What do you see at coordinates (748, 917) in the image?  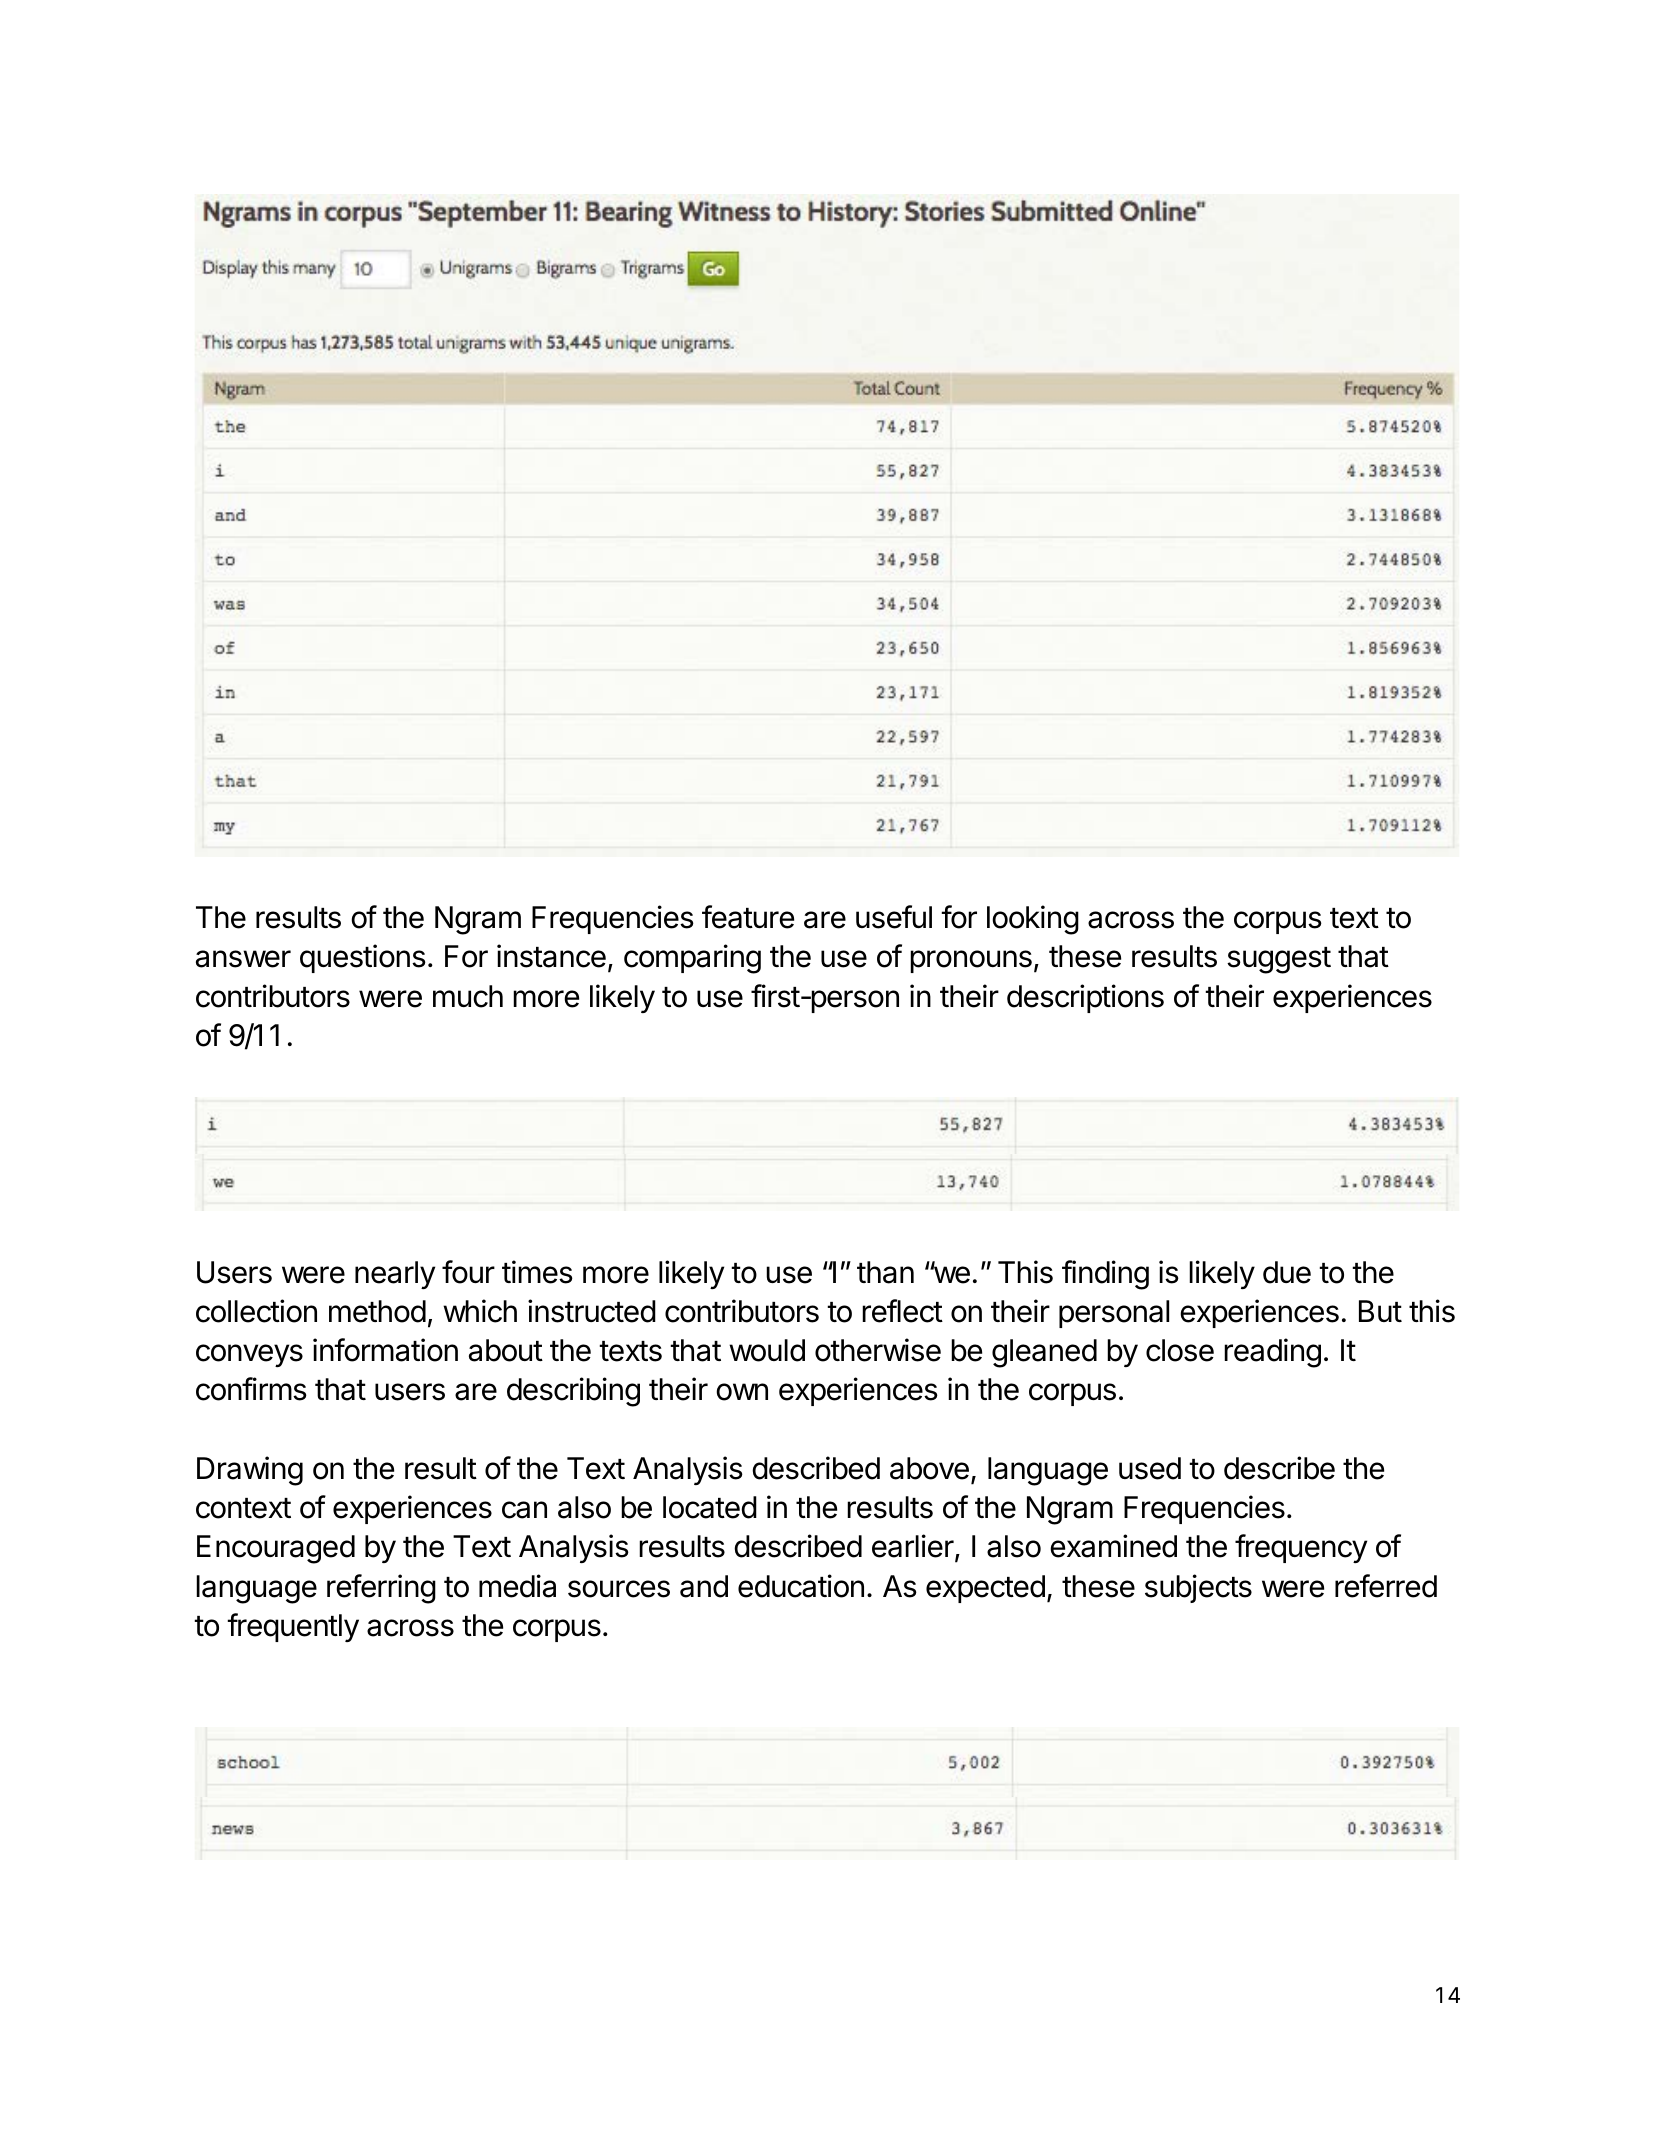 I see `feature` at bounding box center [748, 917].
